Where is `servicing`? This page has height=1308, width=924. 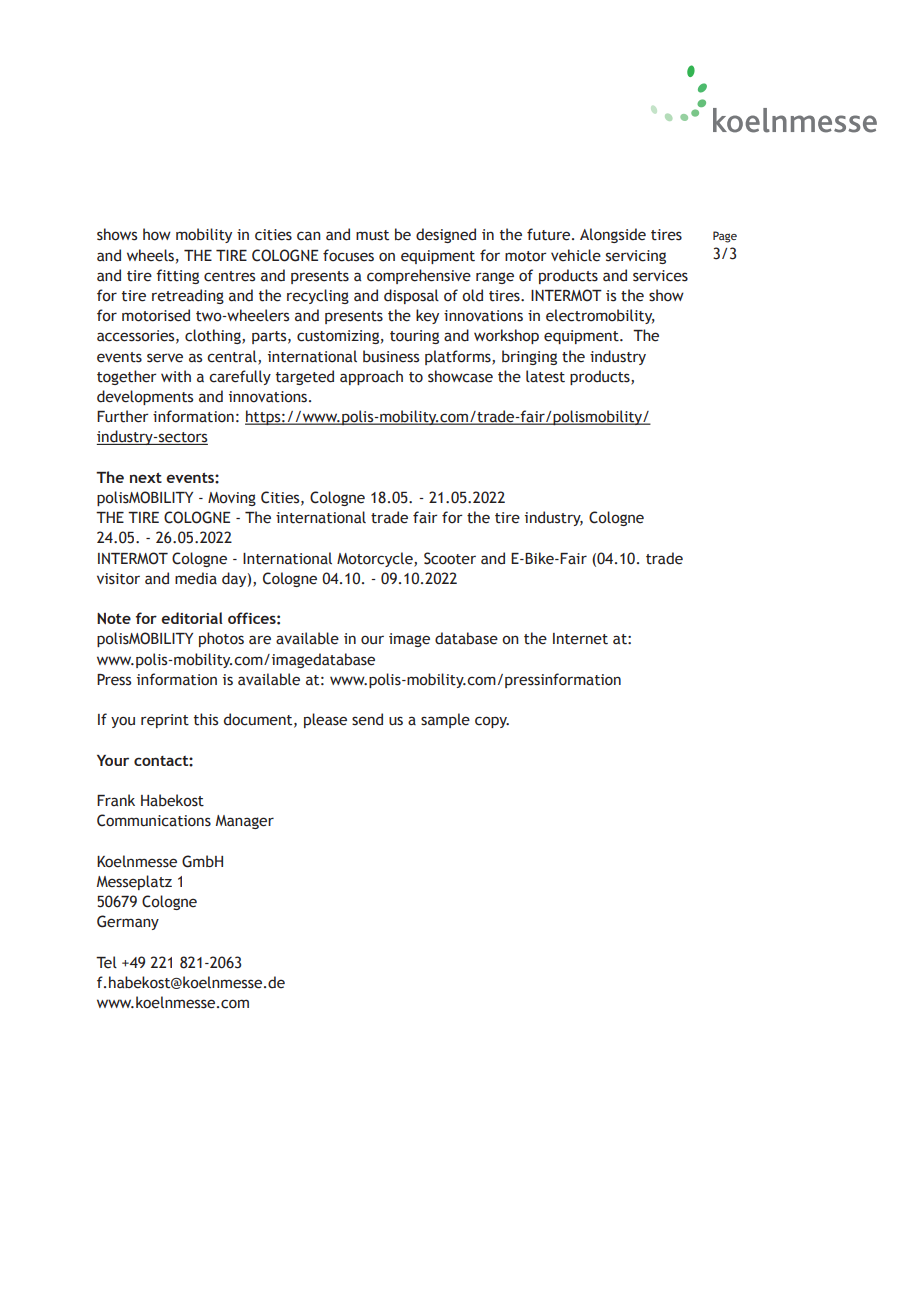 servicing is located at coordinates (636, 257).
